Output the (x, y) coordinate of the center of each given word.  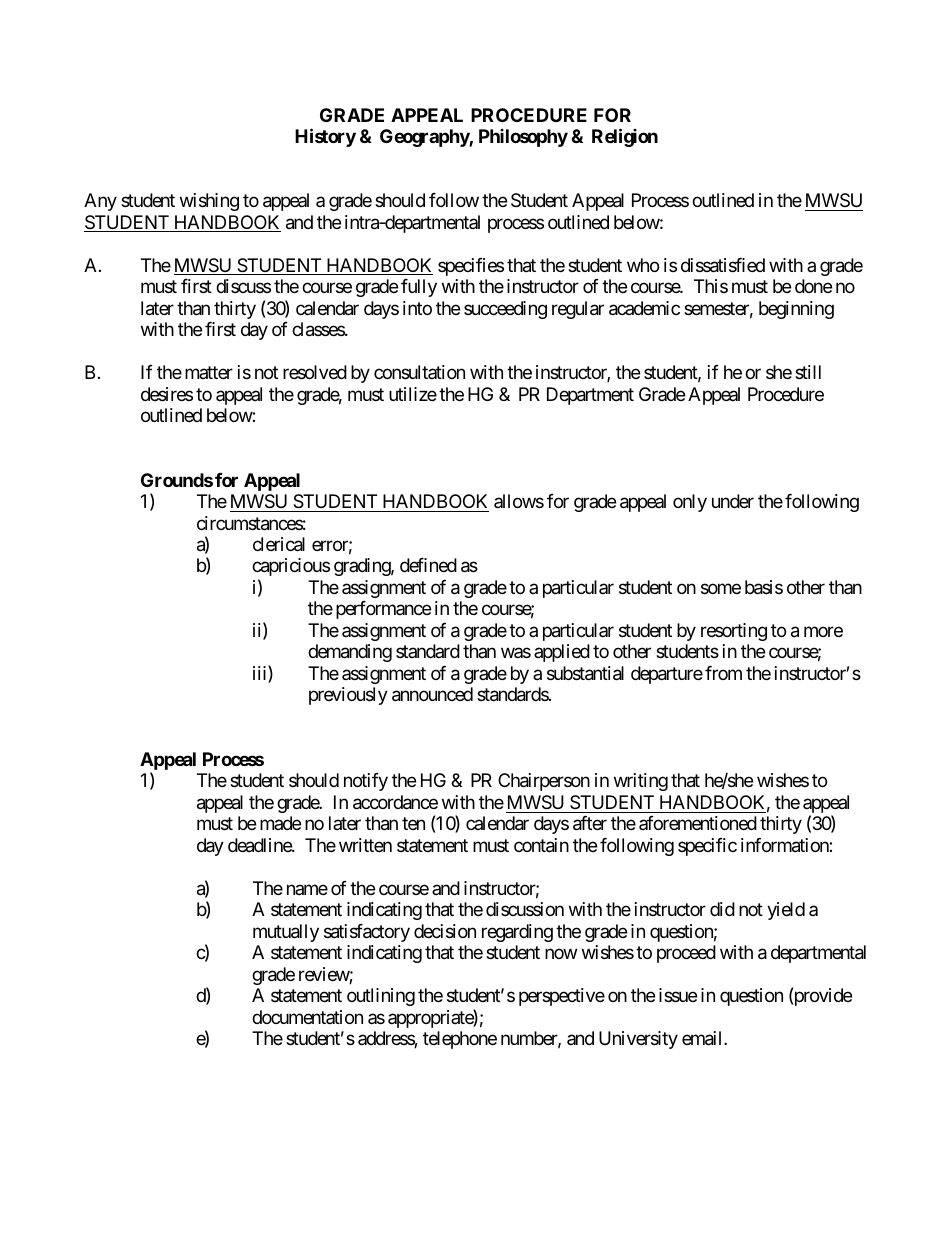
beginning (796, 310)
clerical (279, 544)
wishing (209, 202)
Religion (625, 137)
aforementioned (698, 823)
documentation (307, 1017)
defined (428, 565)
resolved (315, 372)
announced (432, 694)
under (733, 501)
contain (541, 845)
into (417, 308)
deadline (260, 845)
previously (348, 696)
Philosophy (523, 138)
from (723, 673)
